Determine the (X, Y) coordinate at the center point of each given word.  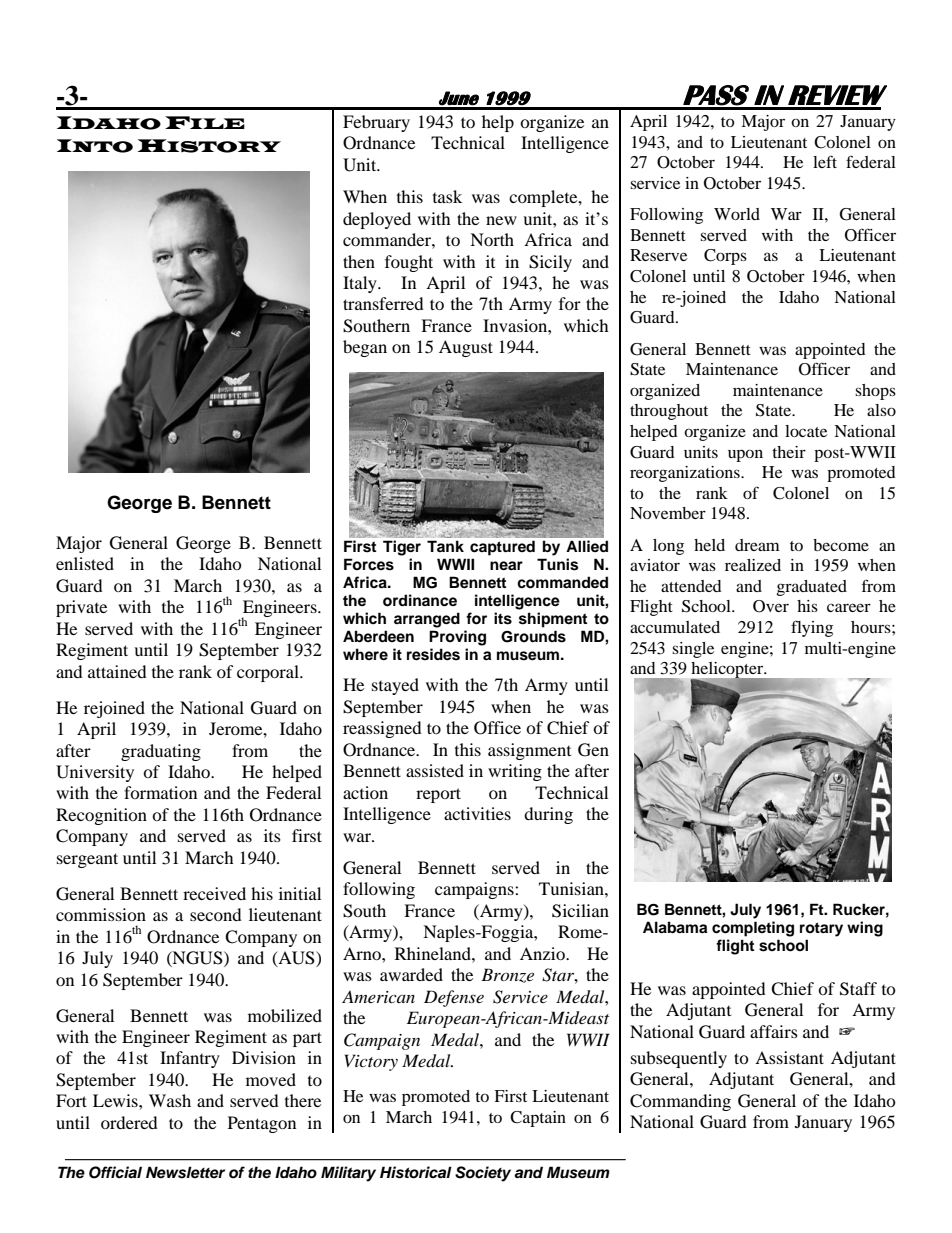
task (447, 196)
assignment (529, 751)
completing (753, 929)
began (365, 348)
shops (875, 392)
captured (502, 548)
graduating (161, 752)
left (825, 161)
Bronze (507, 975)
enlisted (85, 563)
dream (757, 545)
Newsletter (185, 1172)
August (466, 348)
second (216, 914)
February (376, 123)
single (693, 650)
